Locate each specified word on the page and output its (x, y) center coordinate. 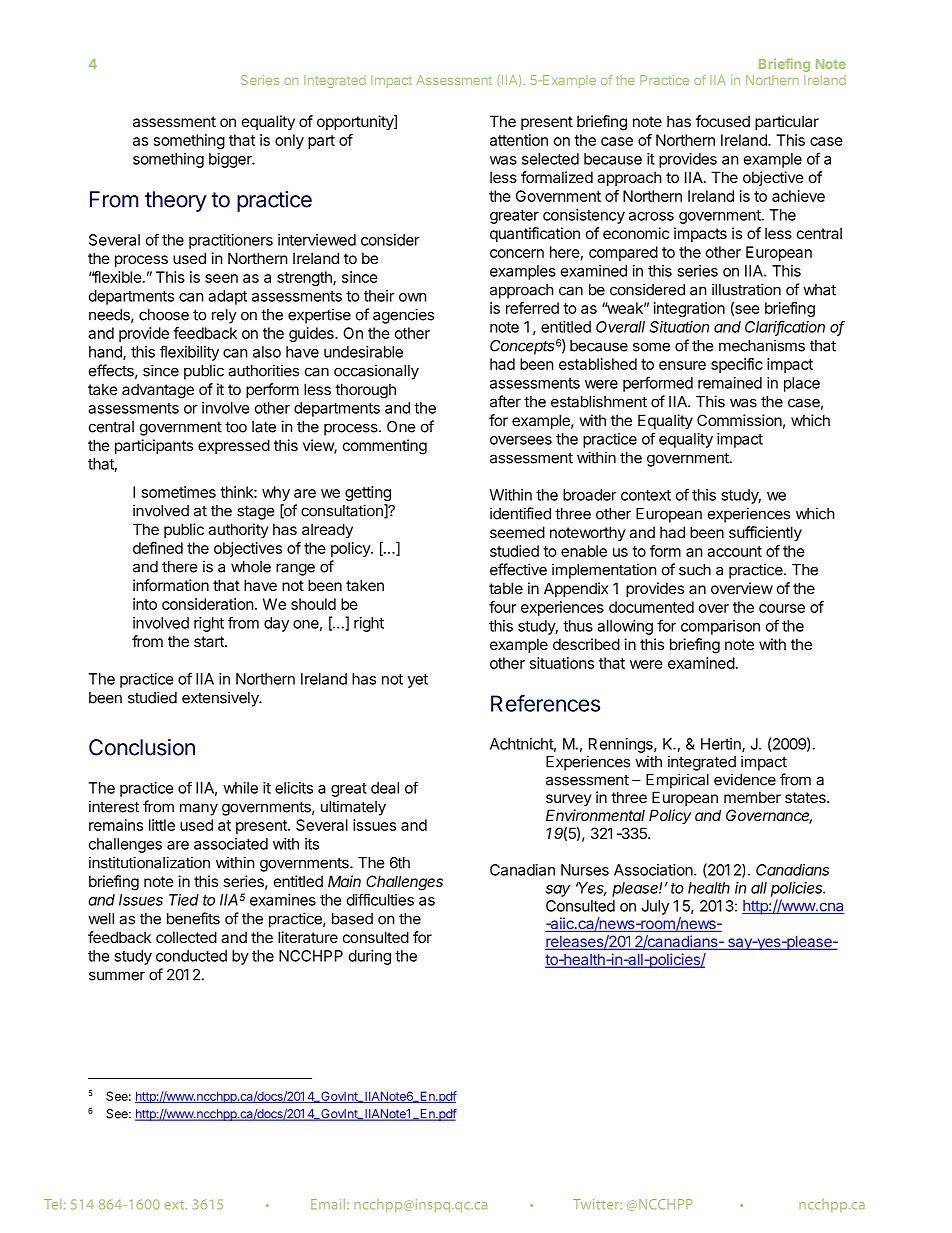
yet (418, 681)
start (210, 641)
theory (175, 201)
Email (328, 1204)
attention (519, 140)
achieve (798, 196)
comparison (720, 627)
